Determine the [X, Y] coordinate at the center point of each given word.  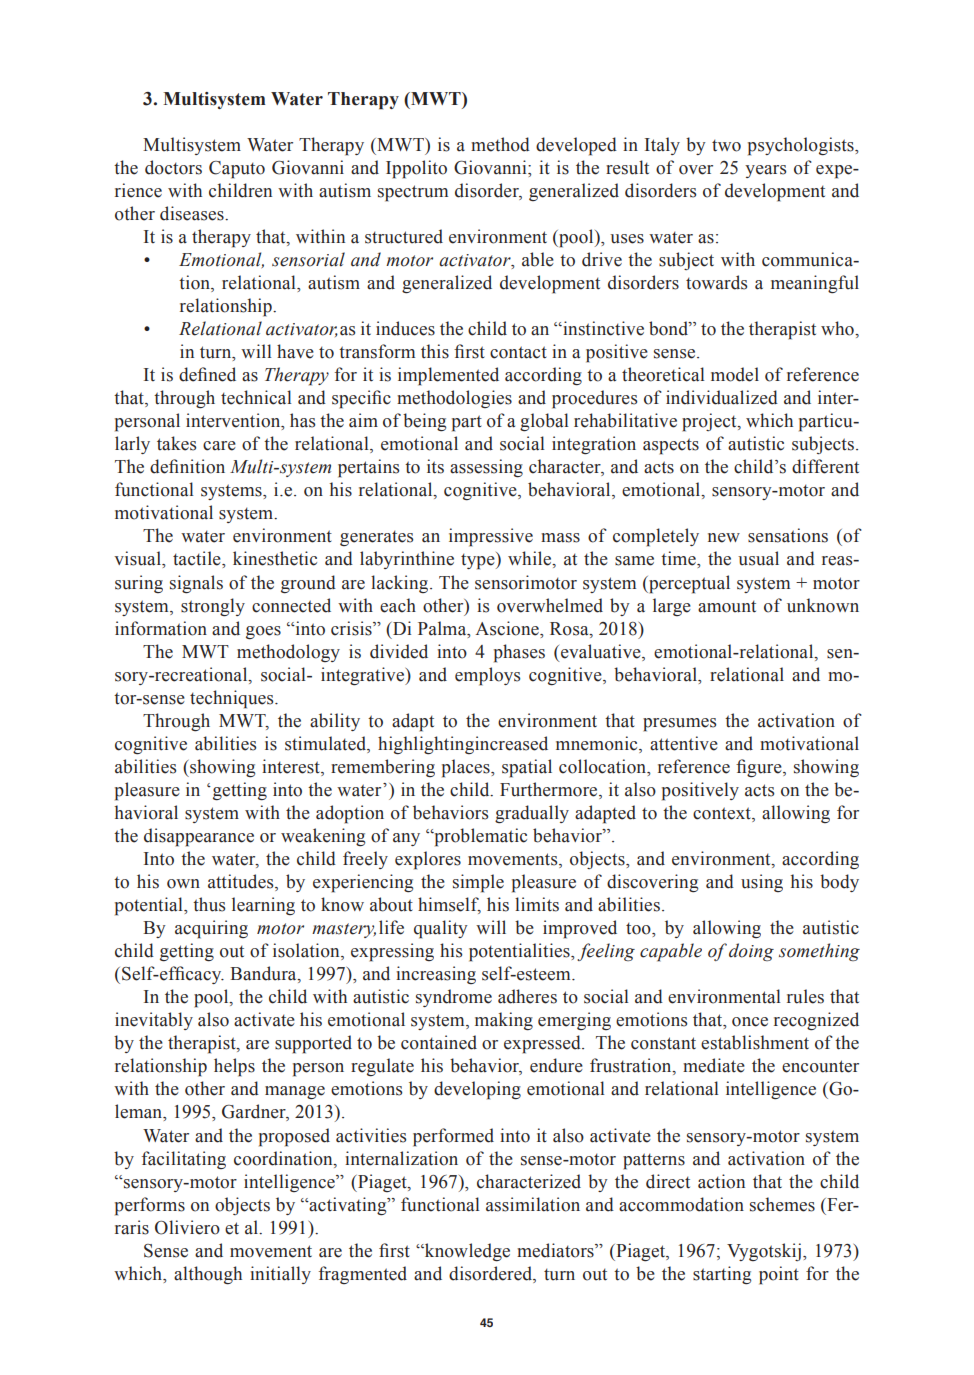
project [710, 422]
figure [760, 768]
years [765, 171]
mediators [556, 1250]
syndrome [454, 998]
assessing [486, 468]
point [779, 1275]
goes [263, 632]
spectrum [413, 193]
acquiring [211, 929]
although [208, 1275]
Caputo [237, 170]
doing [751, 952]
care [219, 446]
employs [487, 676]
